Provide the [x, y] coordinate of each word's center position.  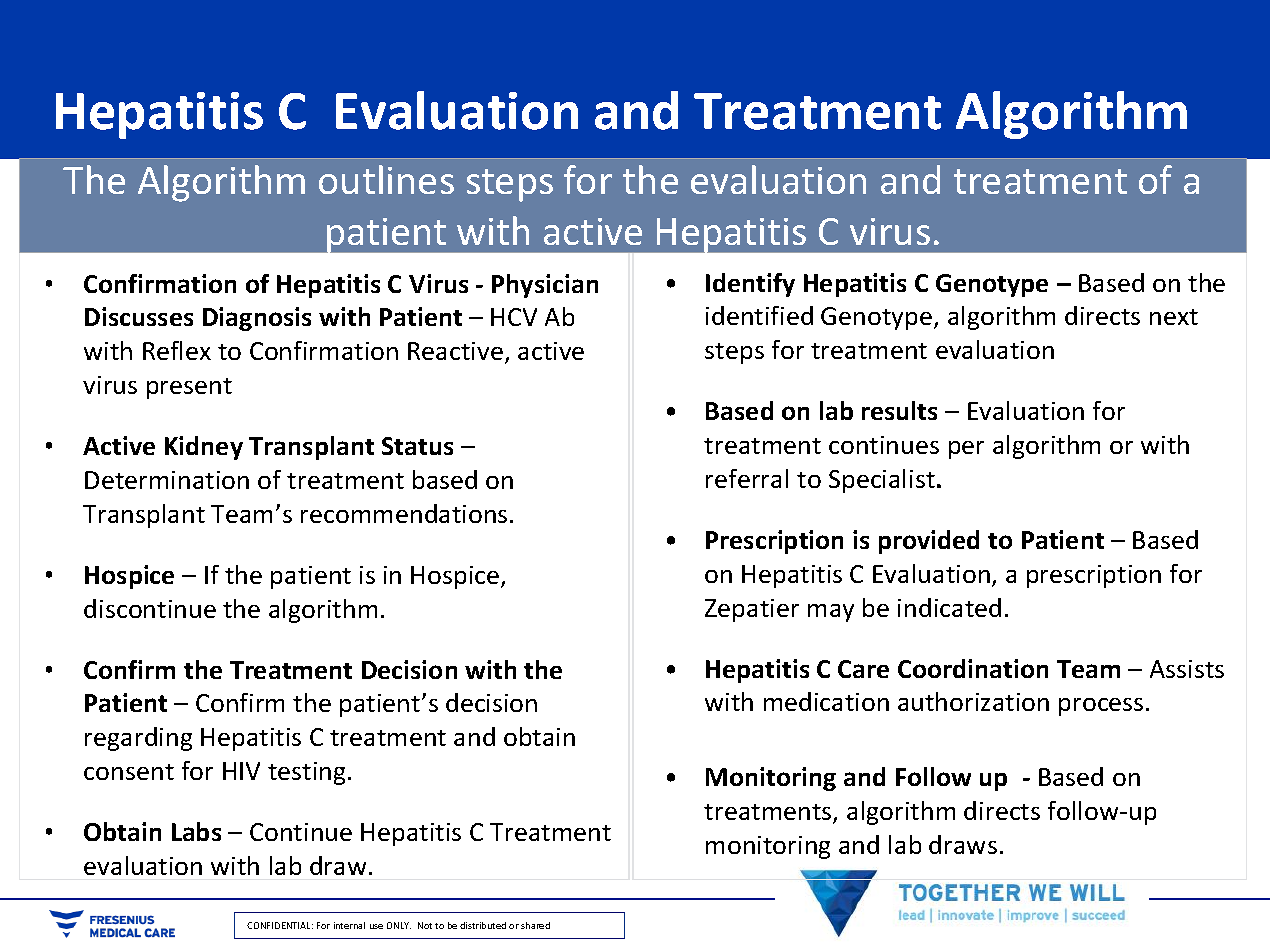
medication [826, 701]
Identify [750, 285]
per [966, 450]
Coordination [973, 668]
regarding [138, 739]
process [1101, 707]
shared [535, 925]
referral [747, 478]
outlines [386, 179]
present [189, 388]
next [1174, 317]
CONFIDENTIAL [280, 925]
